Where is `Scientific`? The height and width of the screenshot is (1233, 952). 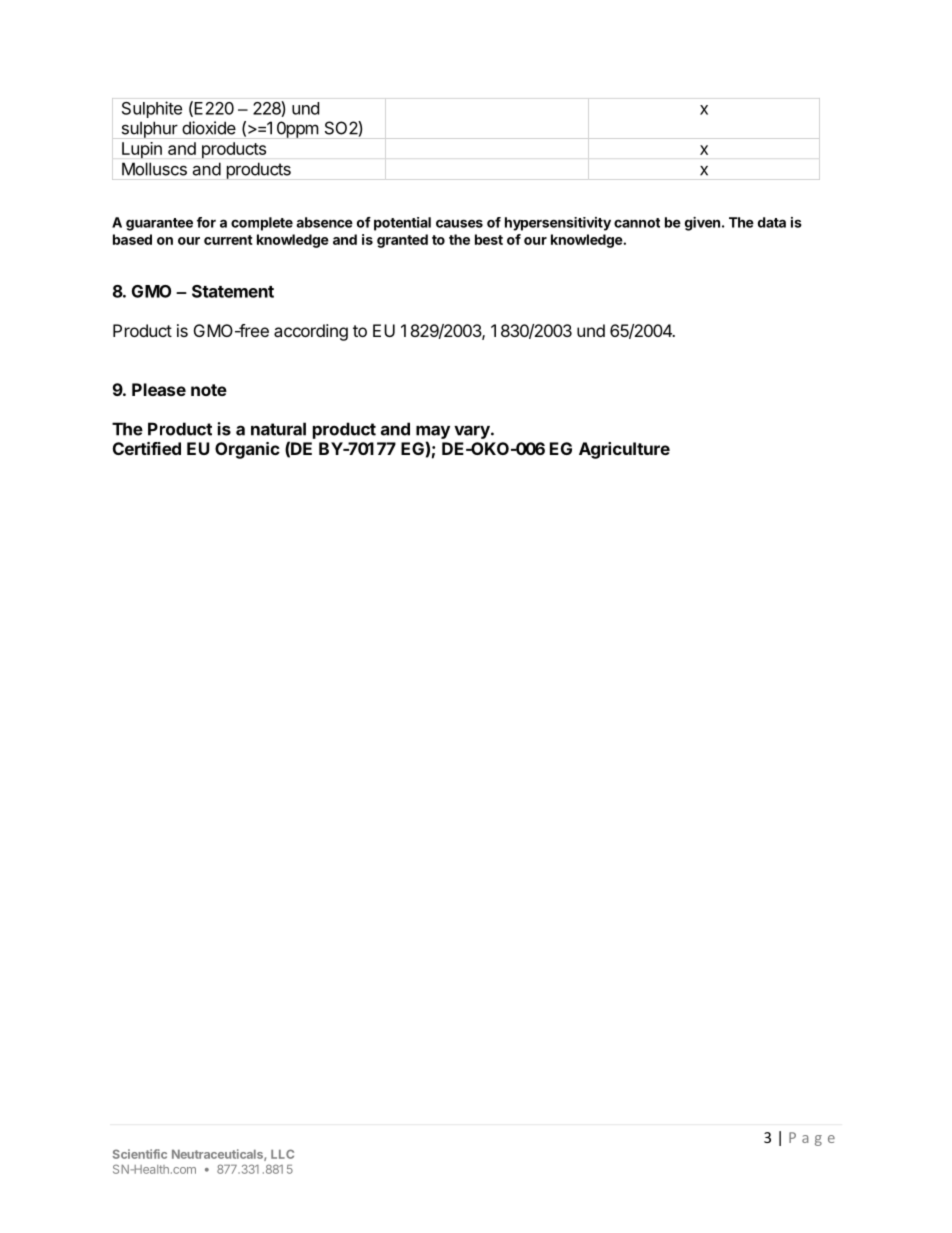 Scientific is located at coordinates (140, 1154).
